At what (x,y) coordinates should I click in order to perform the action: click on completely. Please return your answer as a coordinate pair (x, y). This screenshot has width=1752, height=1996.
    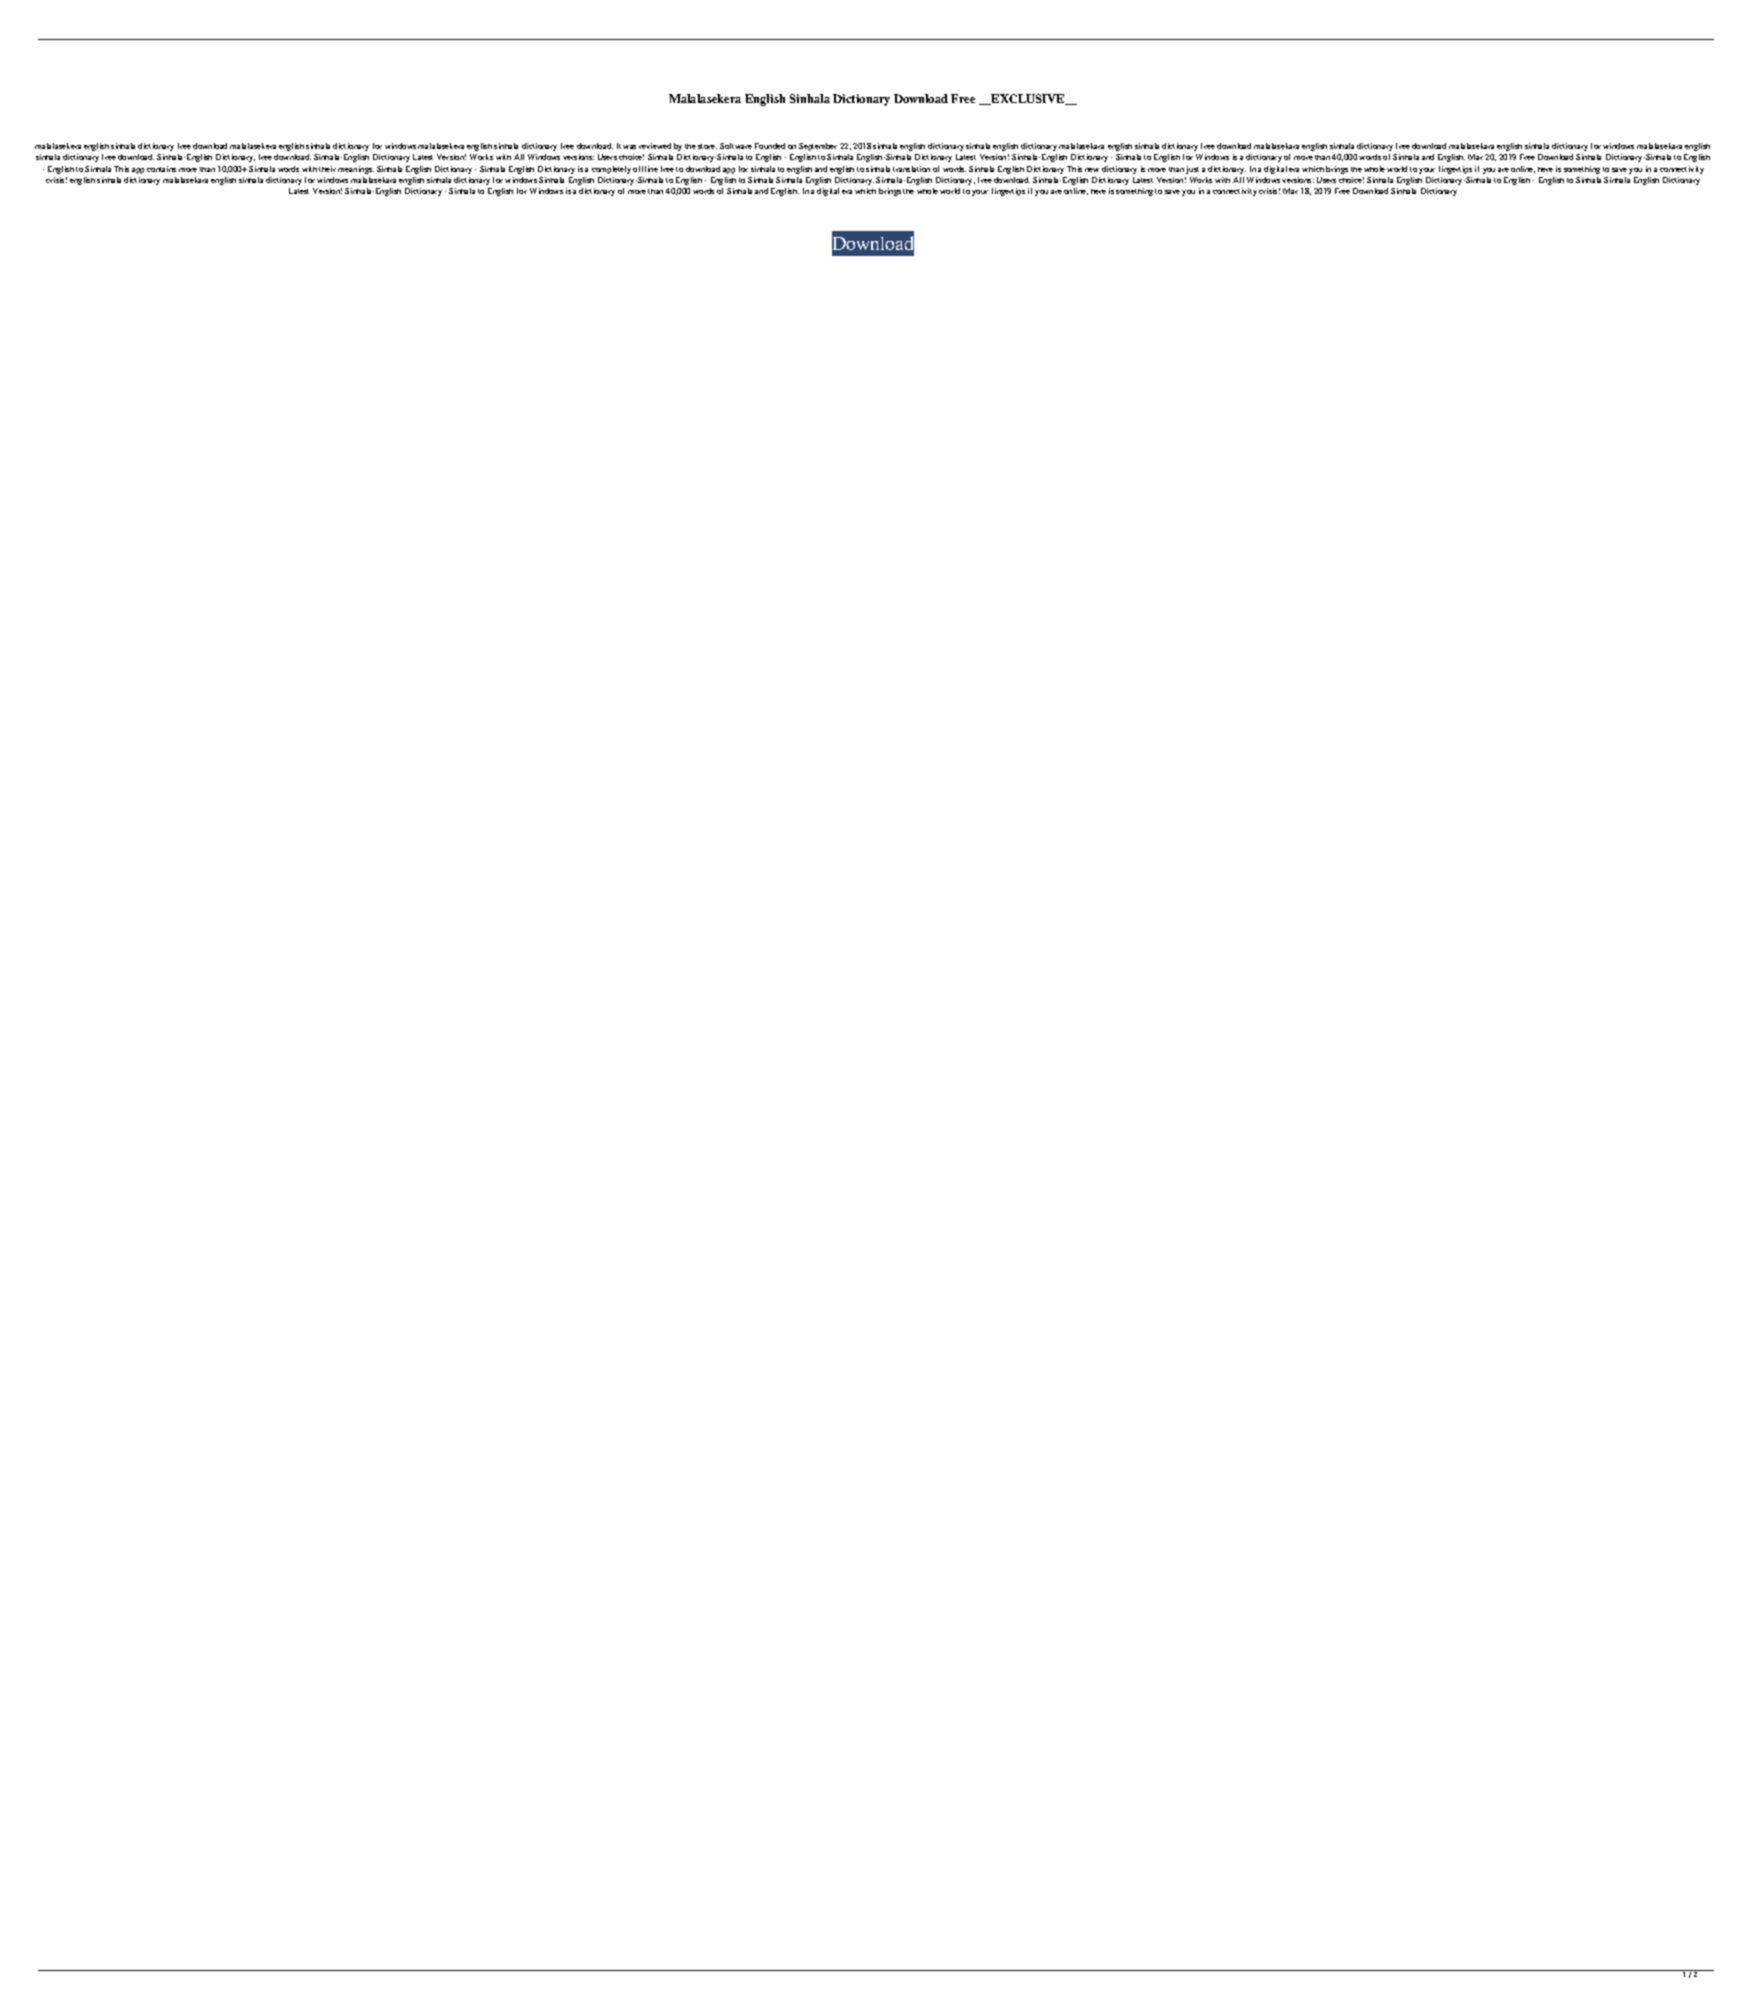
    Looking at the image, I should click on (611, 170).
